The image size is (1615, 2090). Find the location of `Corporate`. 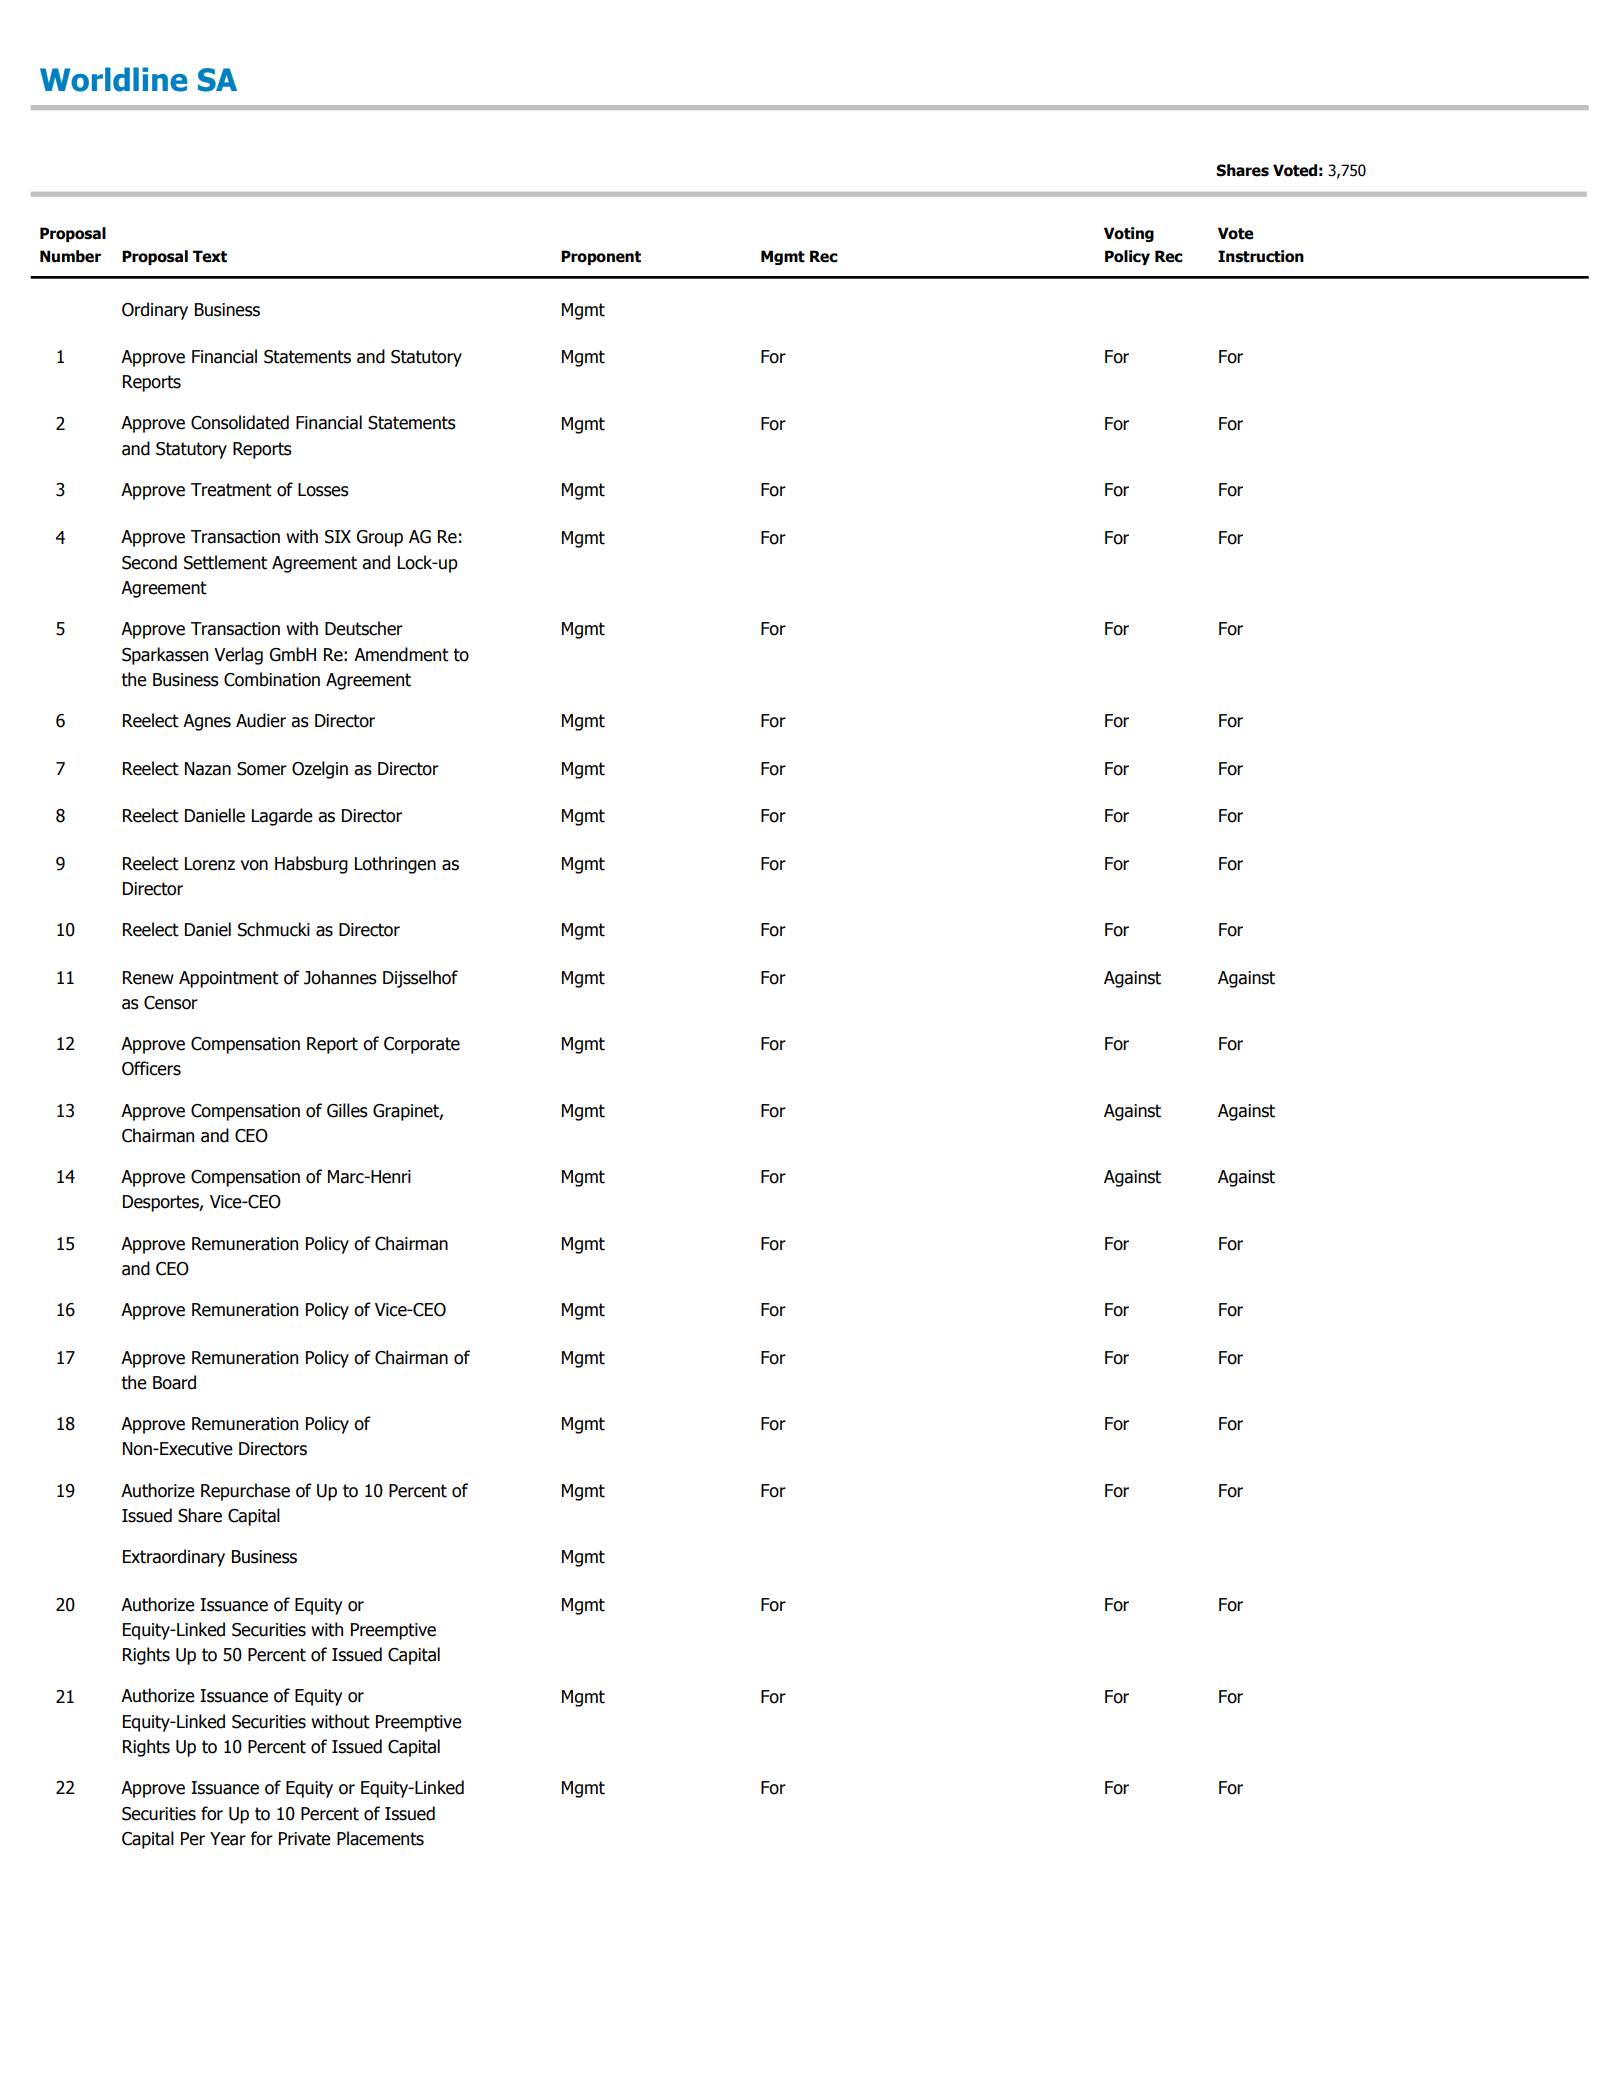

Corporate is located at coordinates (422, 1045).
